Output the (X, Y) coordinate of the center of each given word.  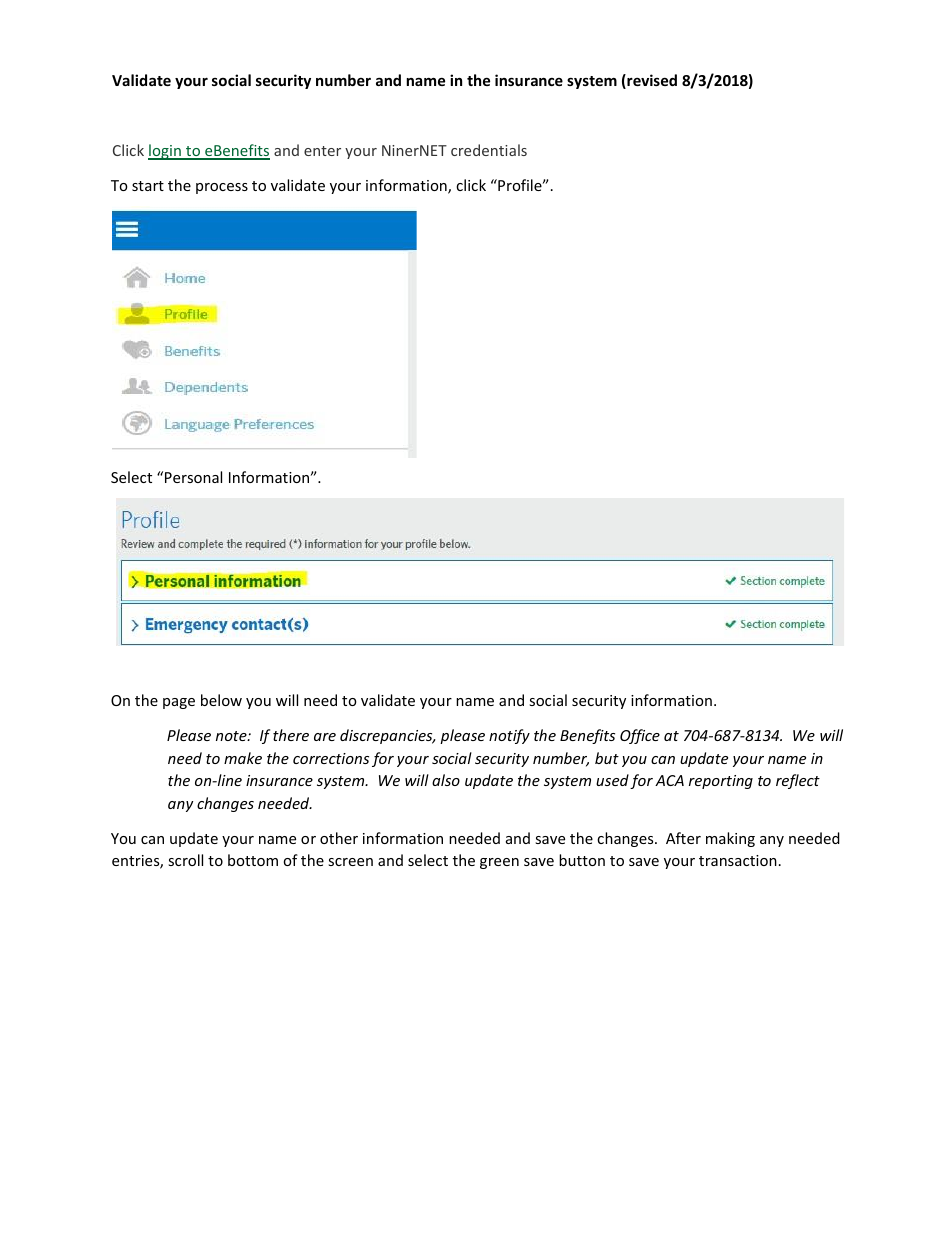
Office (640, 736)
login (165, 152)
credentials (489, 150)
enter (322, 151)
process (222, 188)
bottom (253, 860)
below (221, 700)
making (730, 839)
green (499, 863)
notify (509, 736)
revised (651, 81)
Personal (193, 477)
